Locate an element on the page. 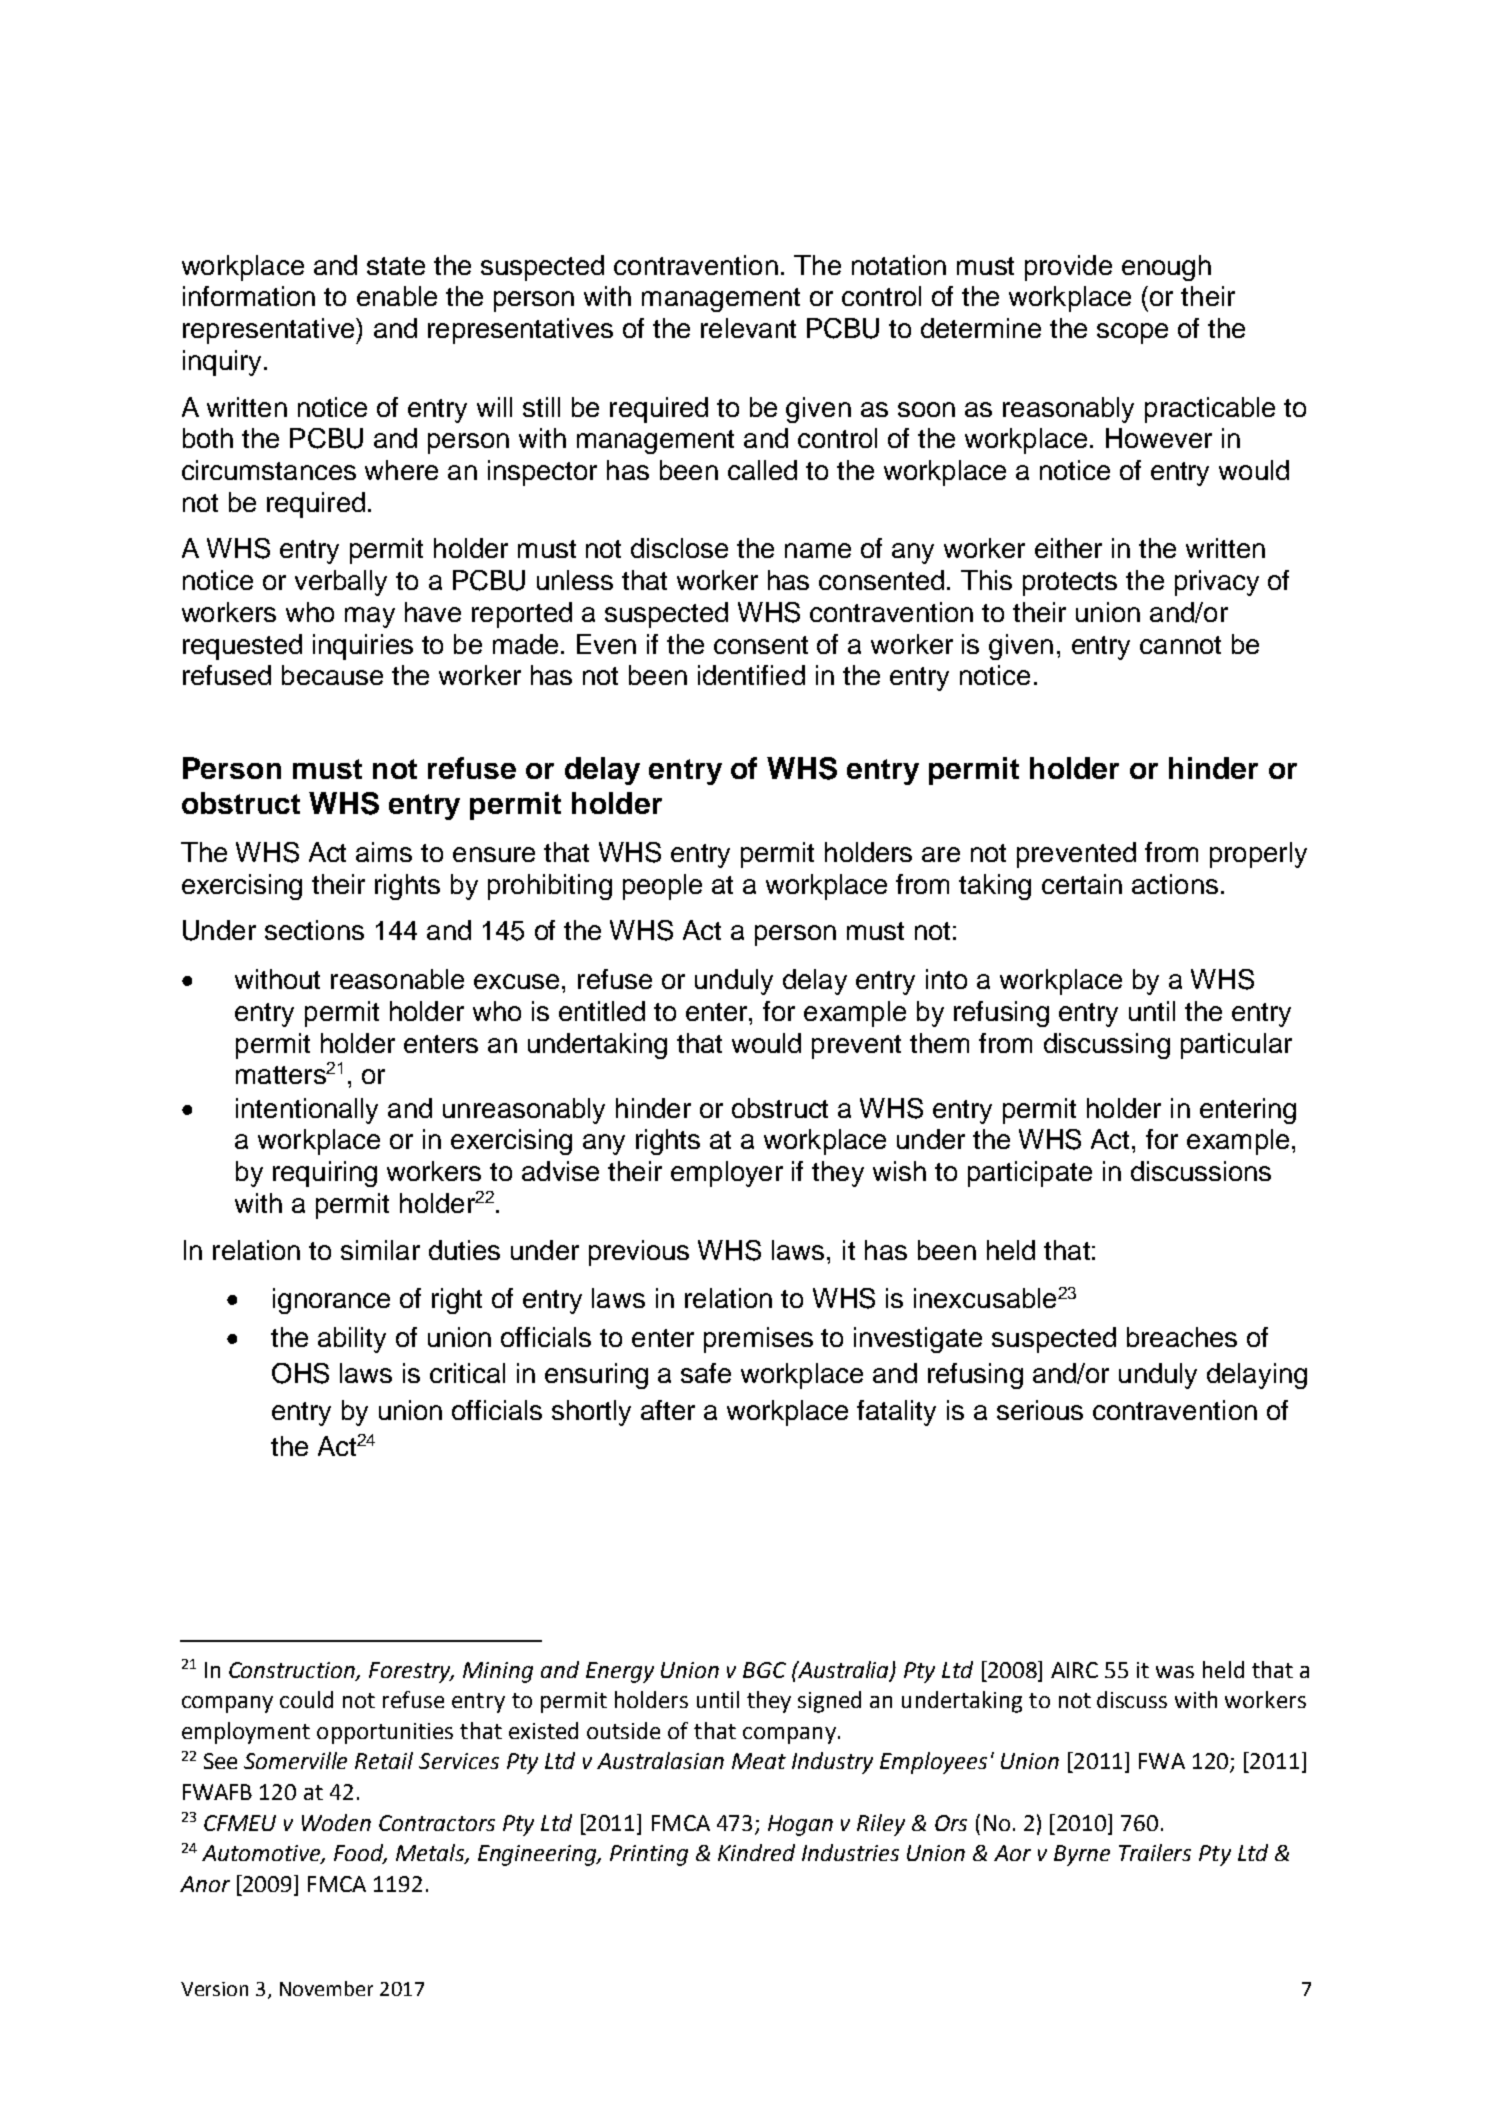 This document has width=1493, height=2112. intentionally is located at coordinates (307, 1111).
